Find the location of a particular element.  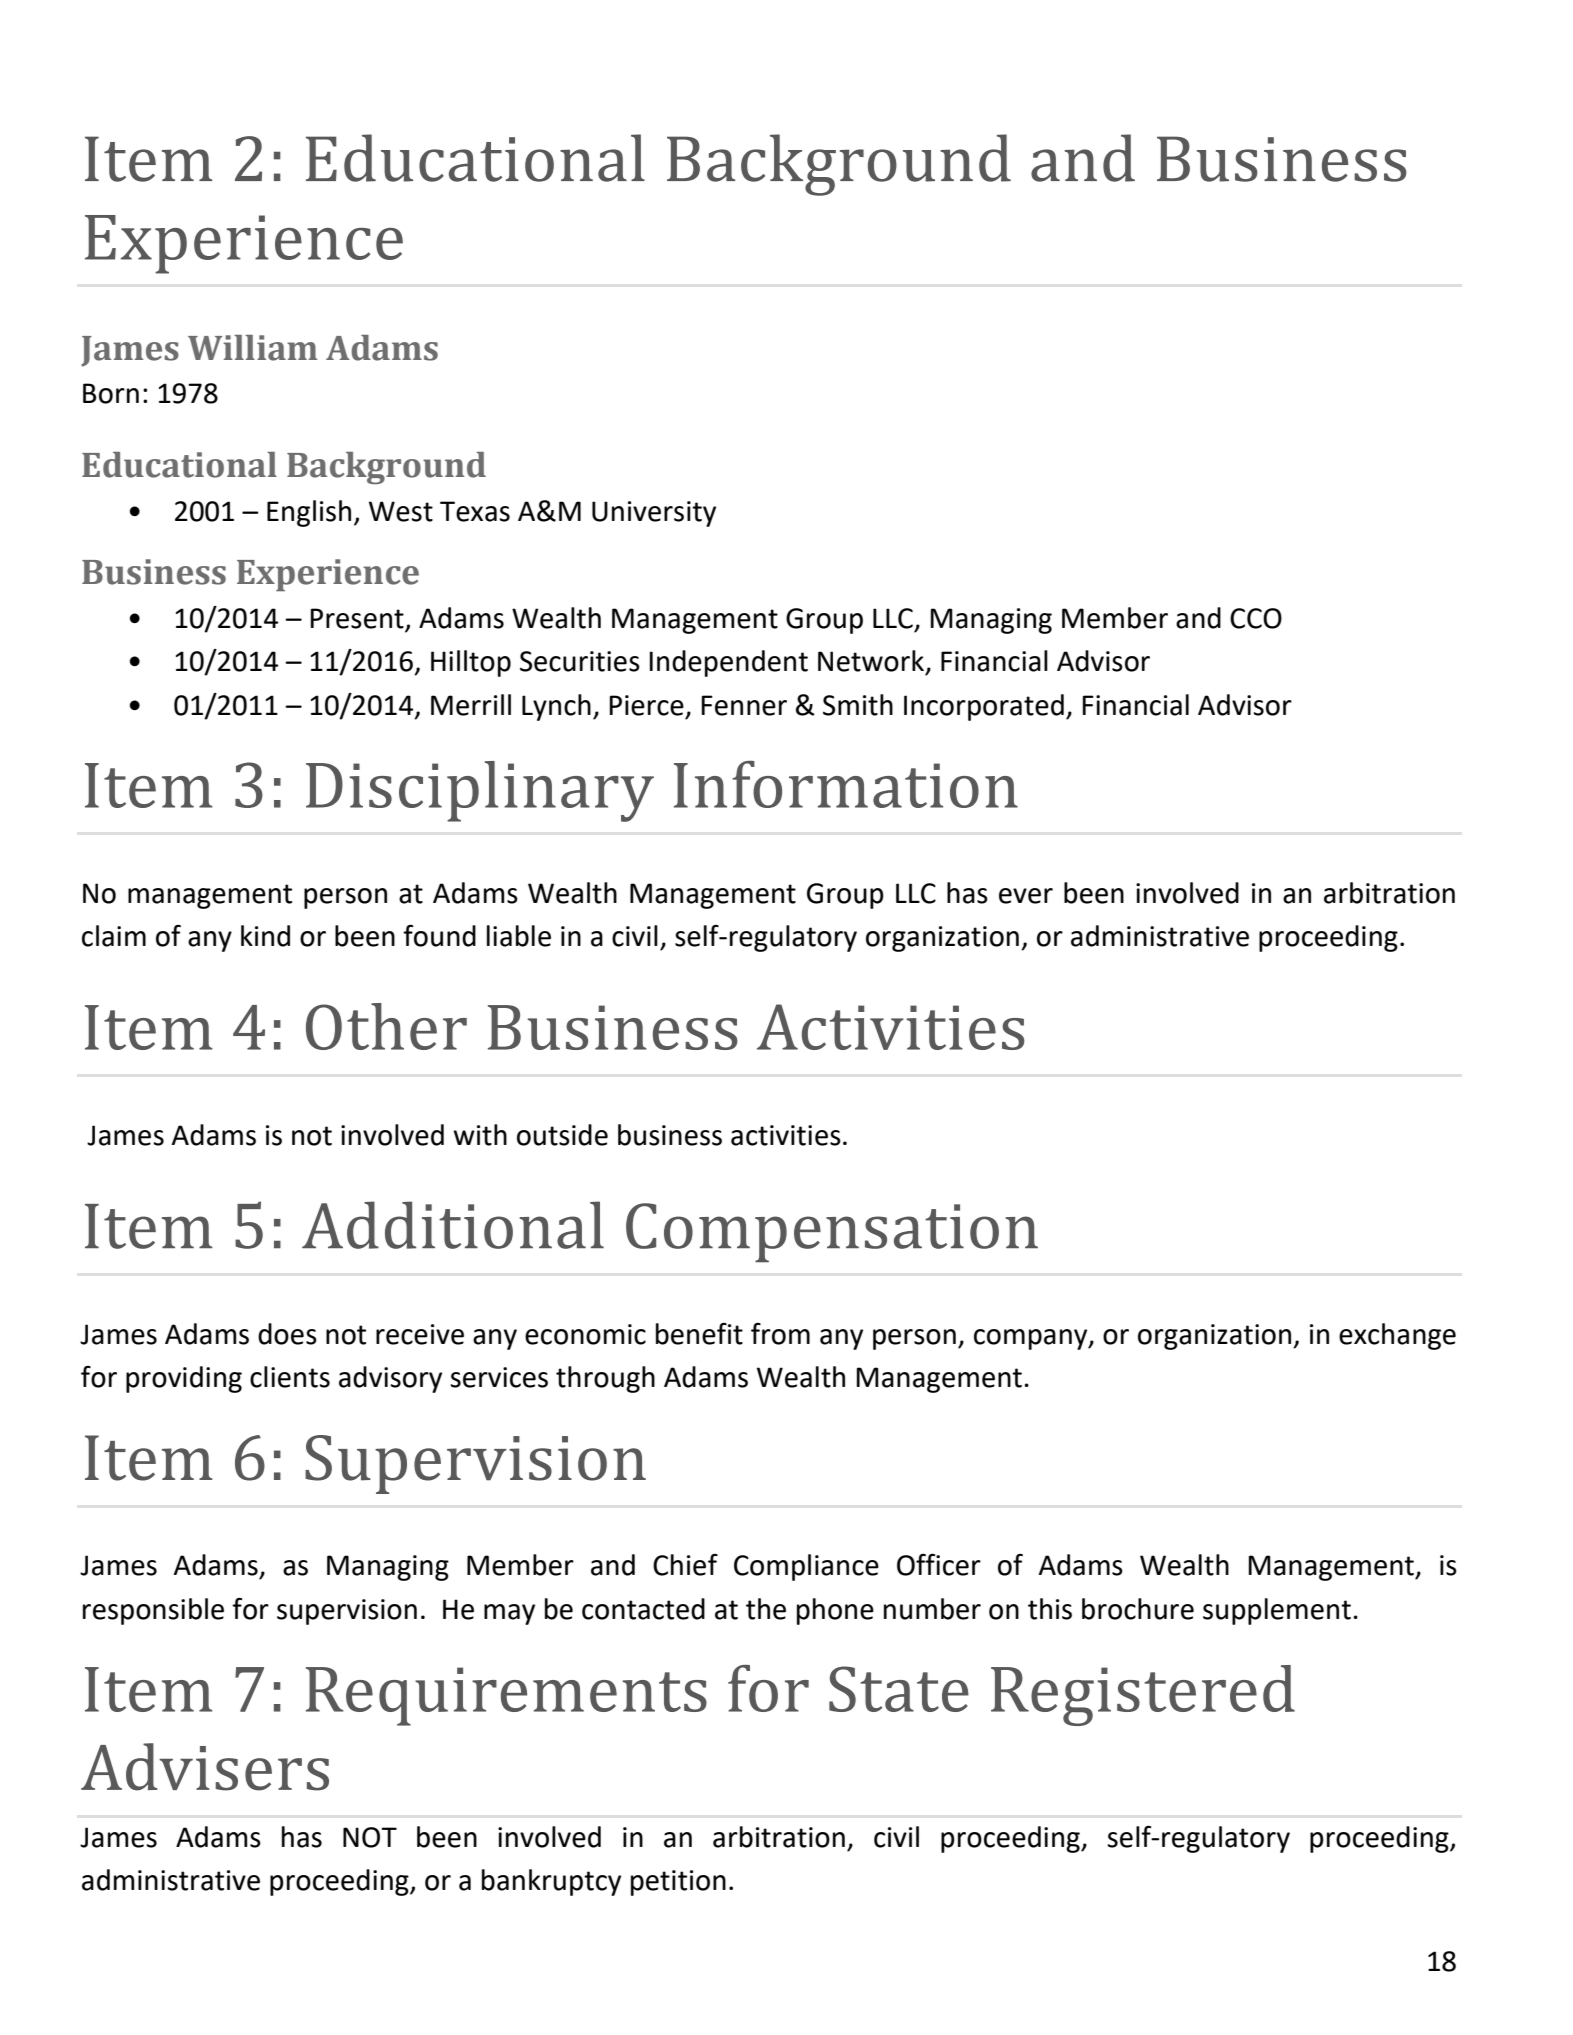

University is located at coordinates (654, 514).
